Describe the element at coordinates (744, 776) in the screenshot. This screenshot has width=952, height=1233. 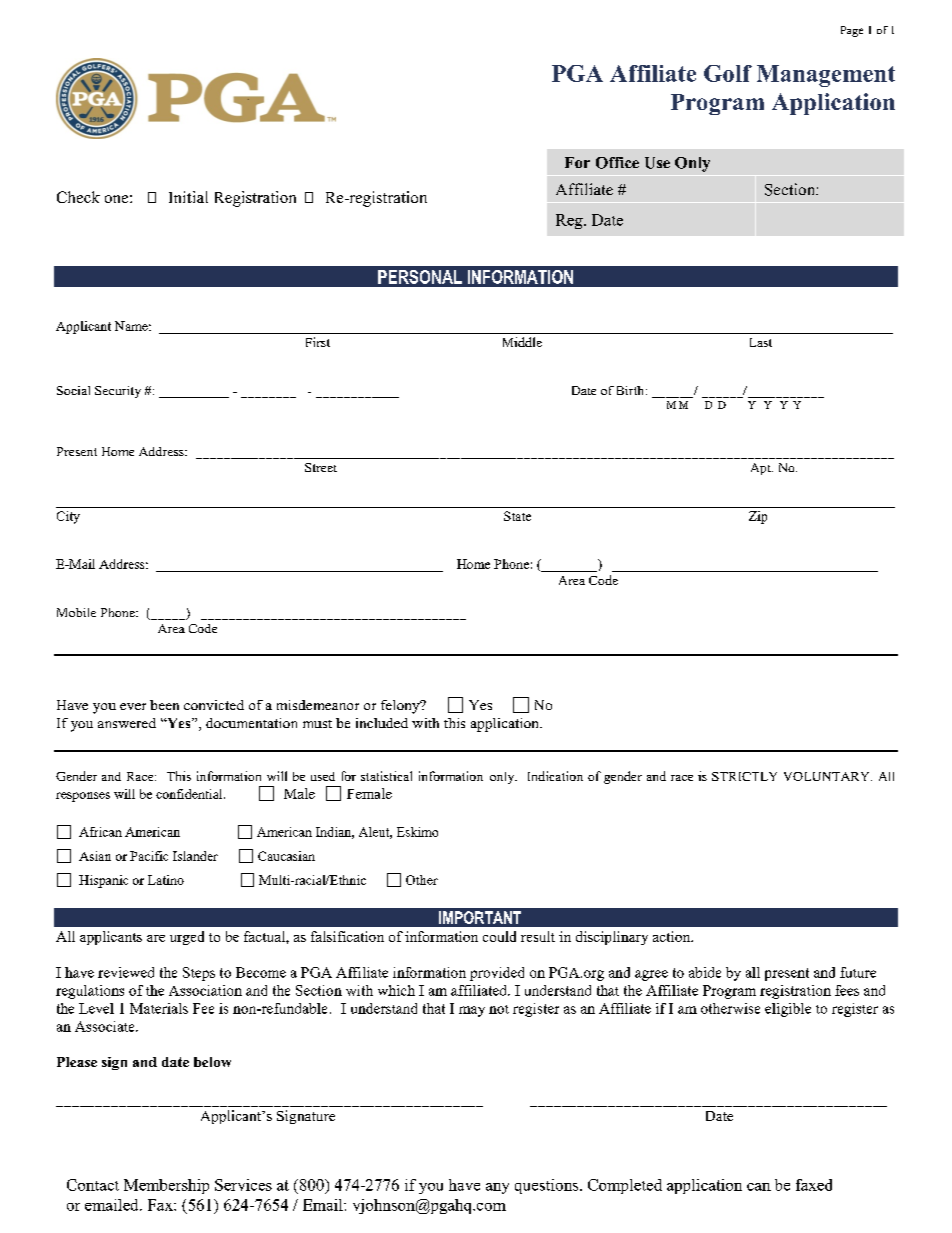
I see `STRICTLY` at that location.
